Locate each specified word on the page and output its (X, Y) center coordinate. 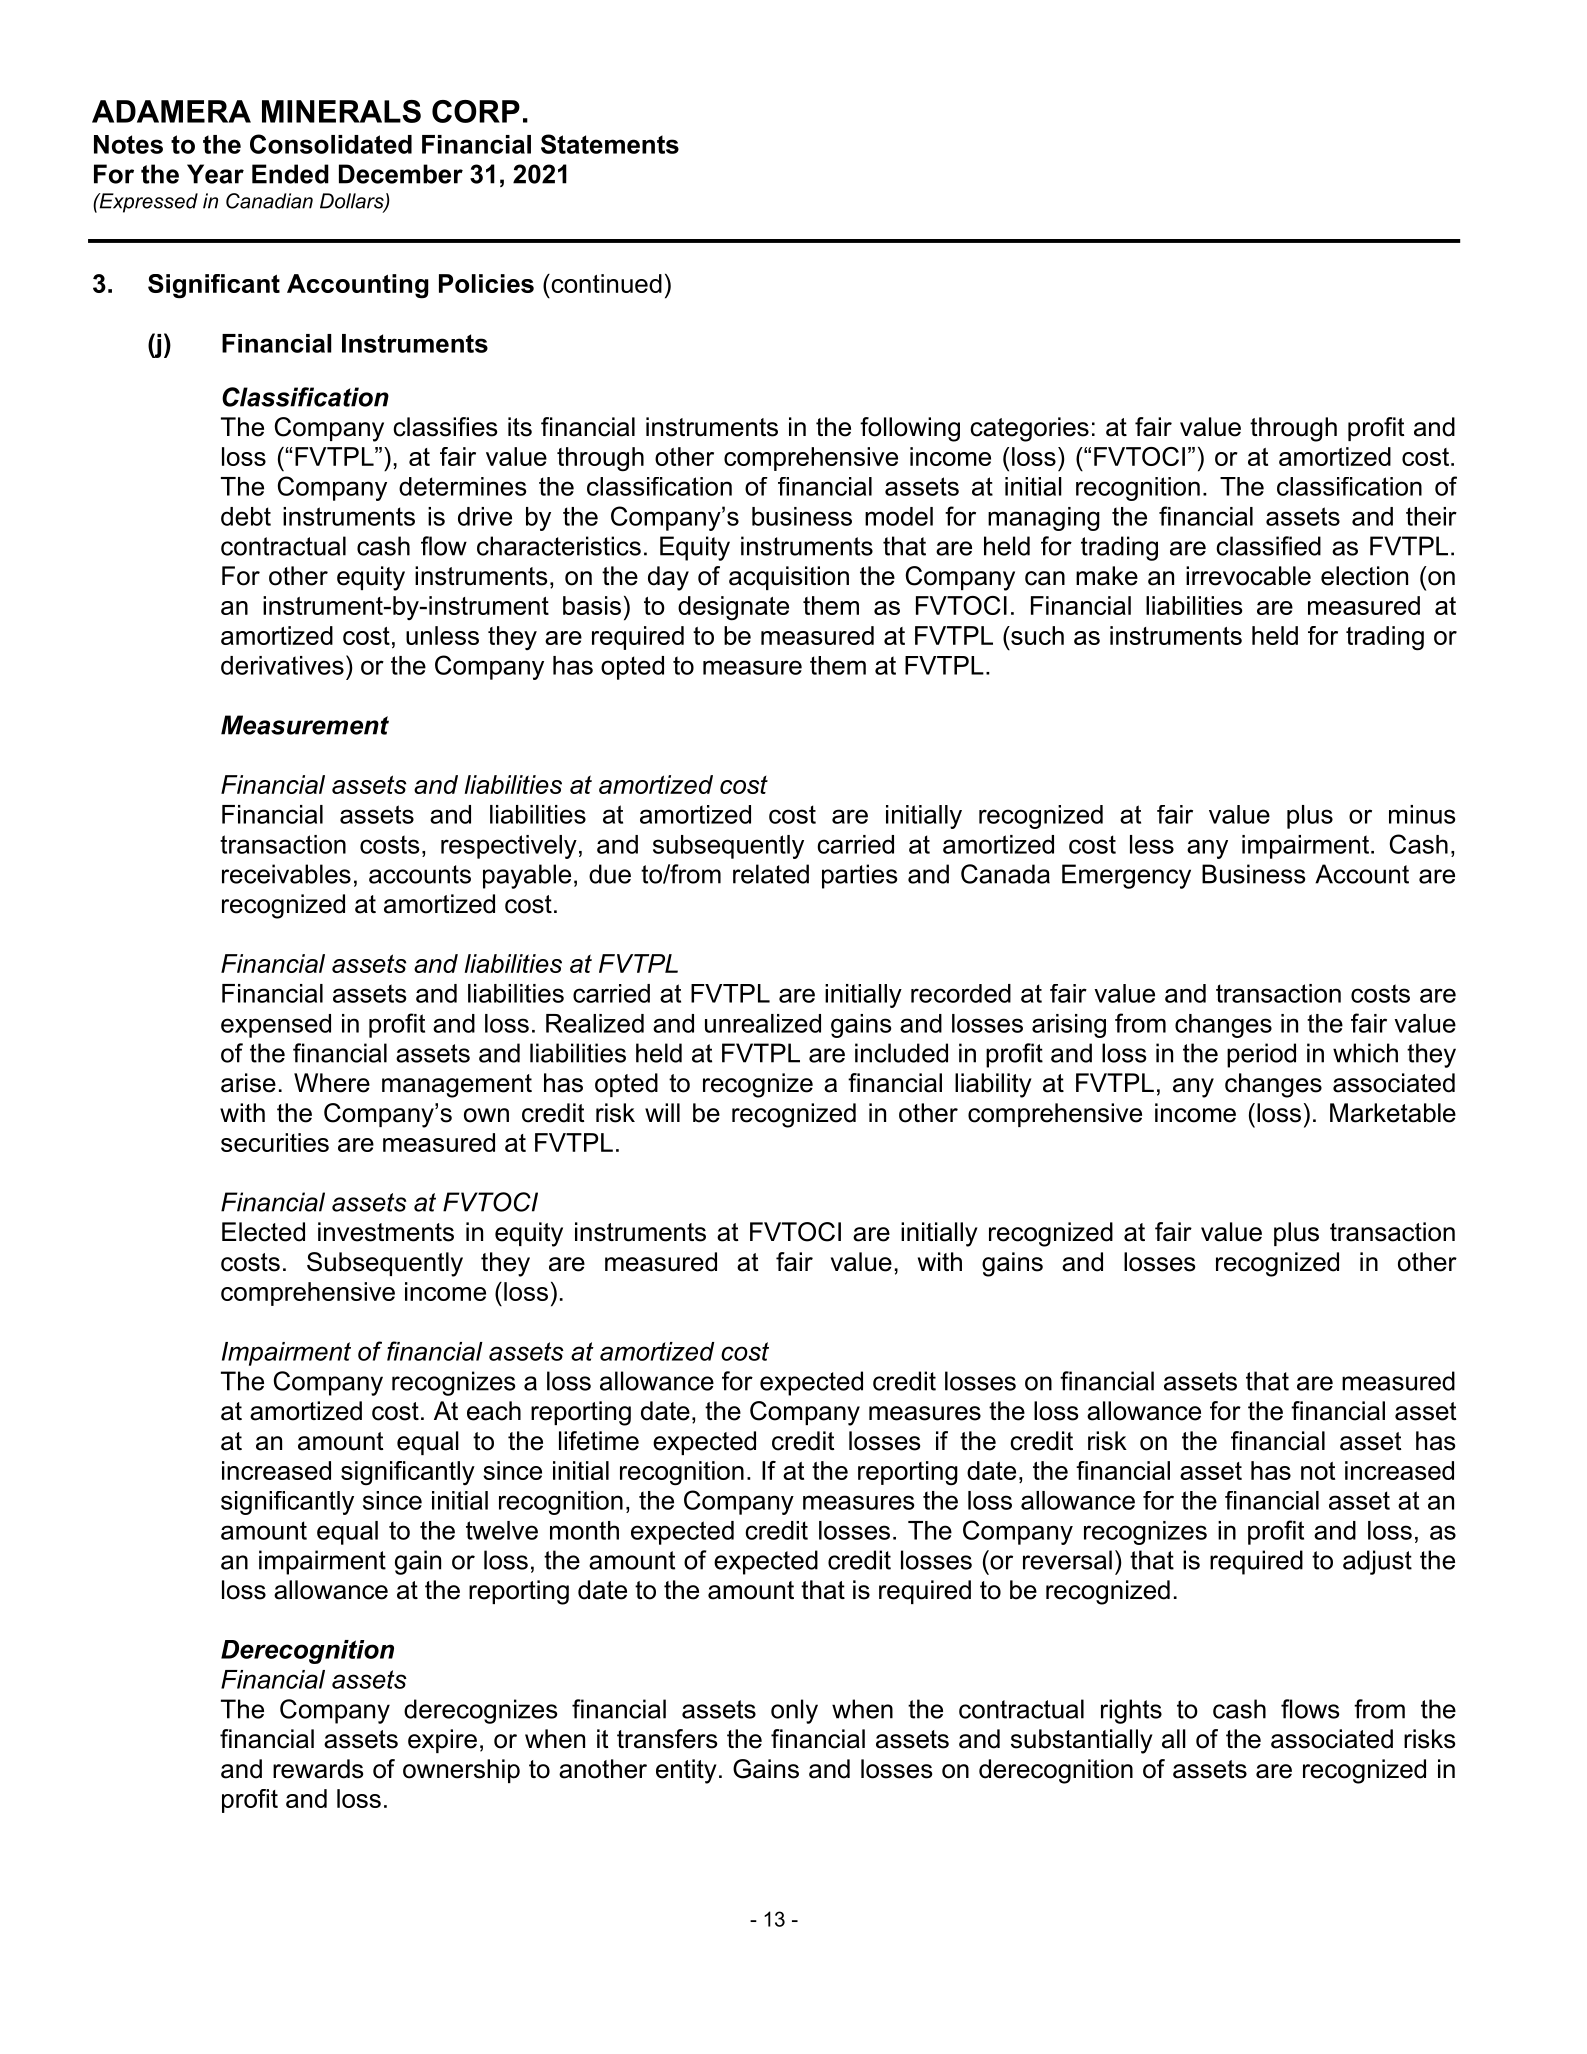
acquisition (789, 578)
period (1261, 1055)
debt (246, 516)
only (794, 1711)
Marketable (1393, 1113)
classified (1268, 546)
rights (1131, 1711)
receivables (286, 874)
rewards (318, 1769)
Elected (263, 1232)
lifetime (599, 1441)
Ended (290, 174)
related (771, 874)
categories (1029, 429)
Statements (610, 144)
